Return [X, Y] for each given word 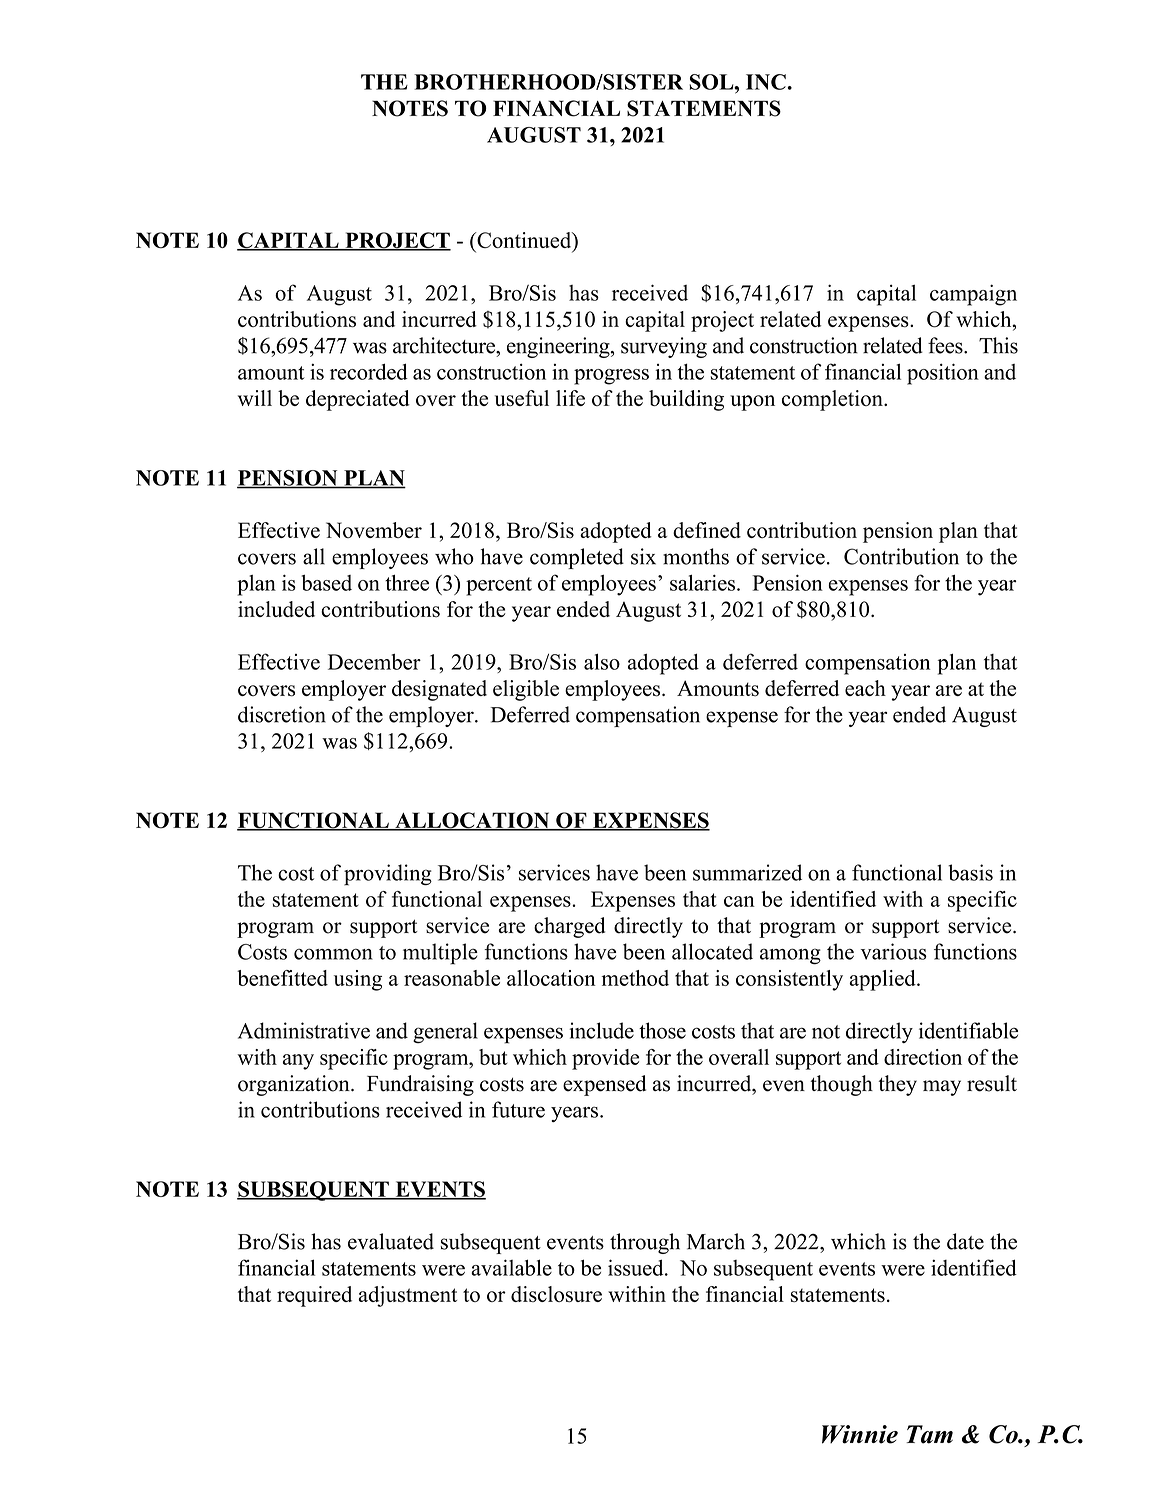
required [314, 1296]
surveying [664, 347]
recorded [369, 371]
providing [388, 875]
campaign [973, 295]
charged [569, 927]
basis [970, 872]
